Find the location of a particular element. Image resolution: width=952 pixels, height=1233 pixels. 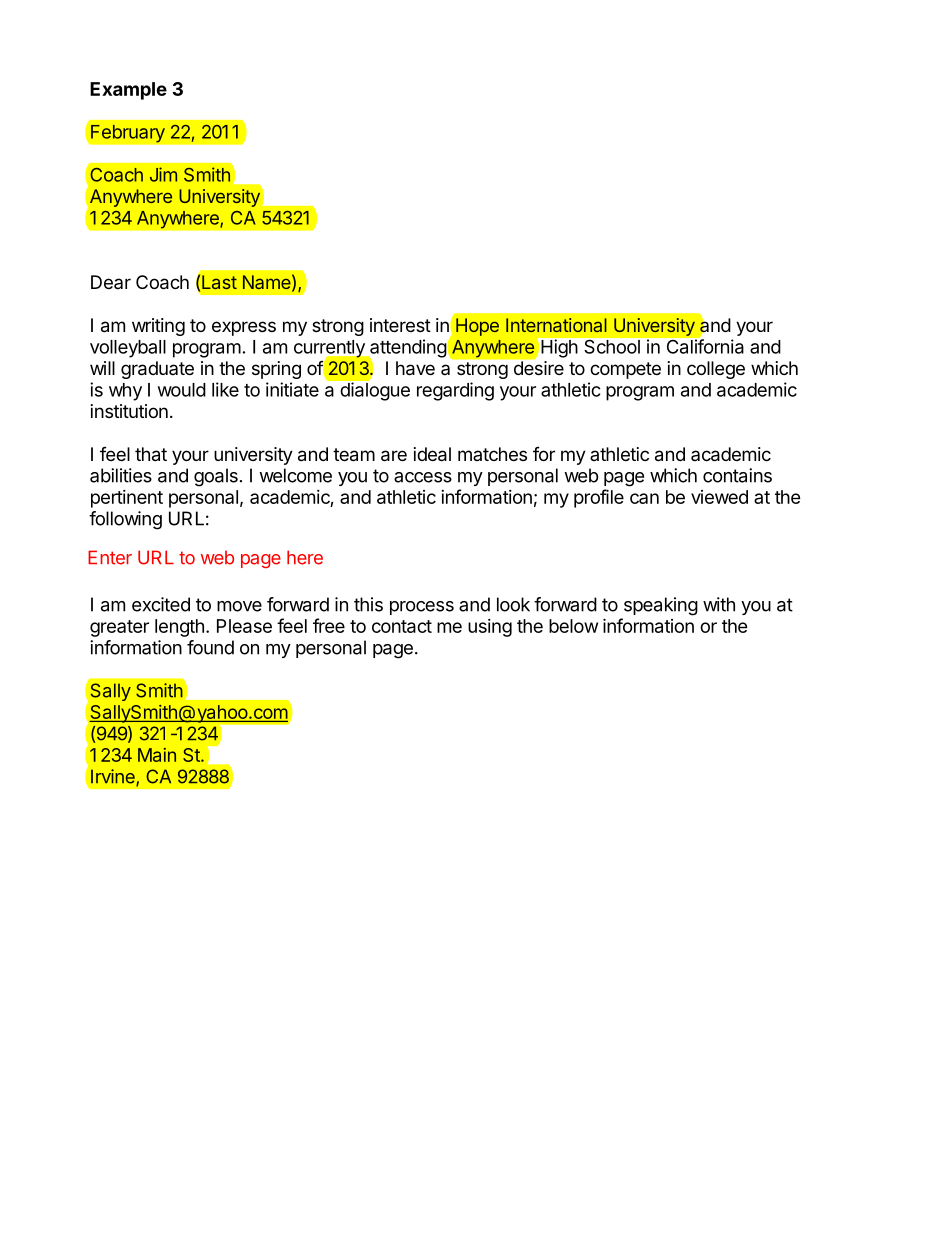

contact is located at coordinates (402, 626).
